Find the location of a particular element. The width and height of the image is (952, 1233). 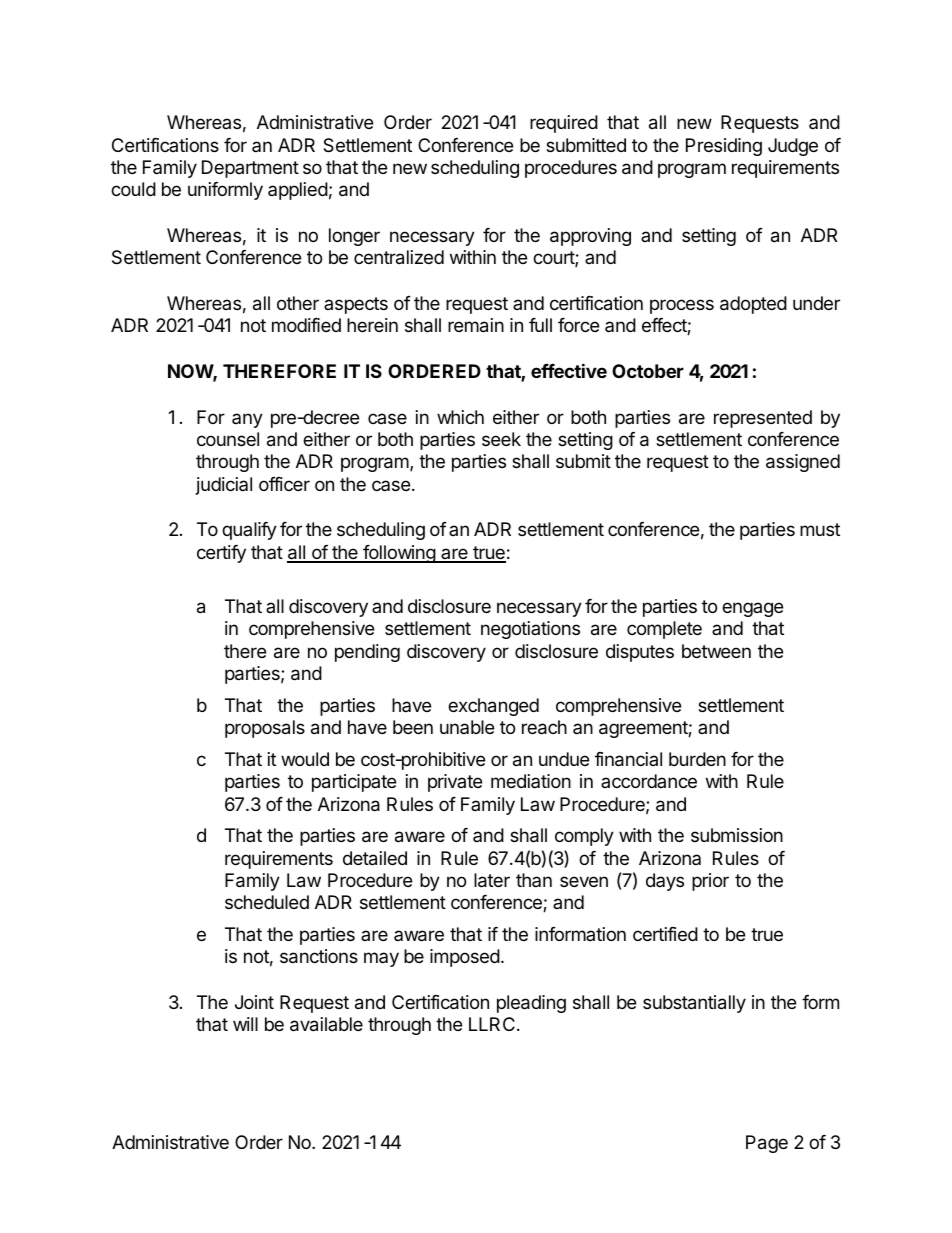

certify is located at coordinates (221, 554).
